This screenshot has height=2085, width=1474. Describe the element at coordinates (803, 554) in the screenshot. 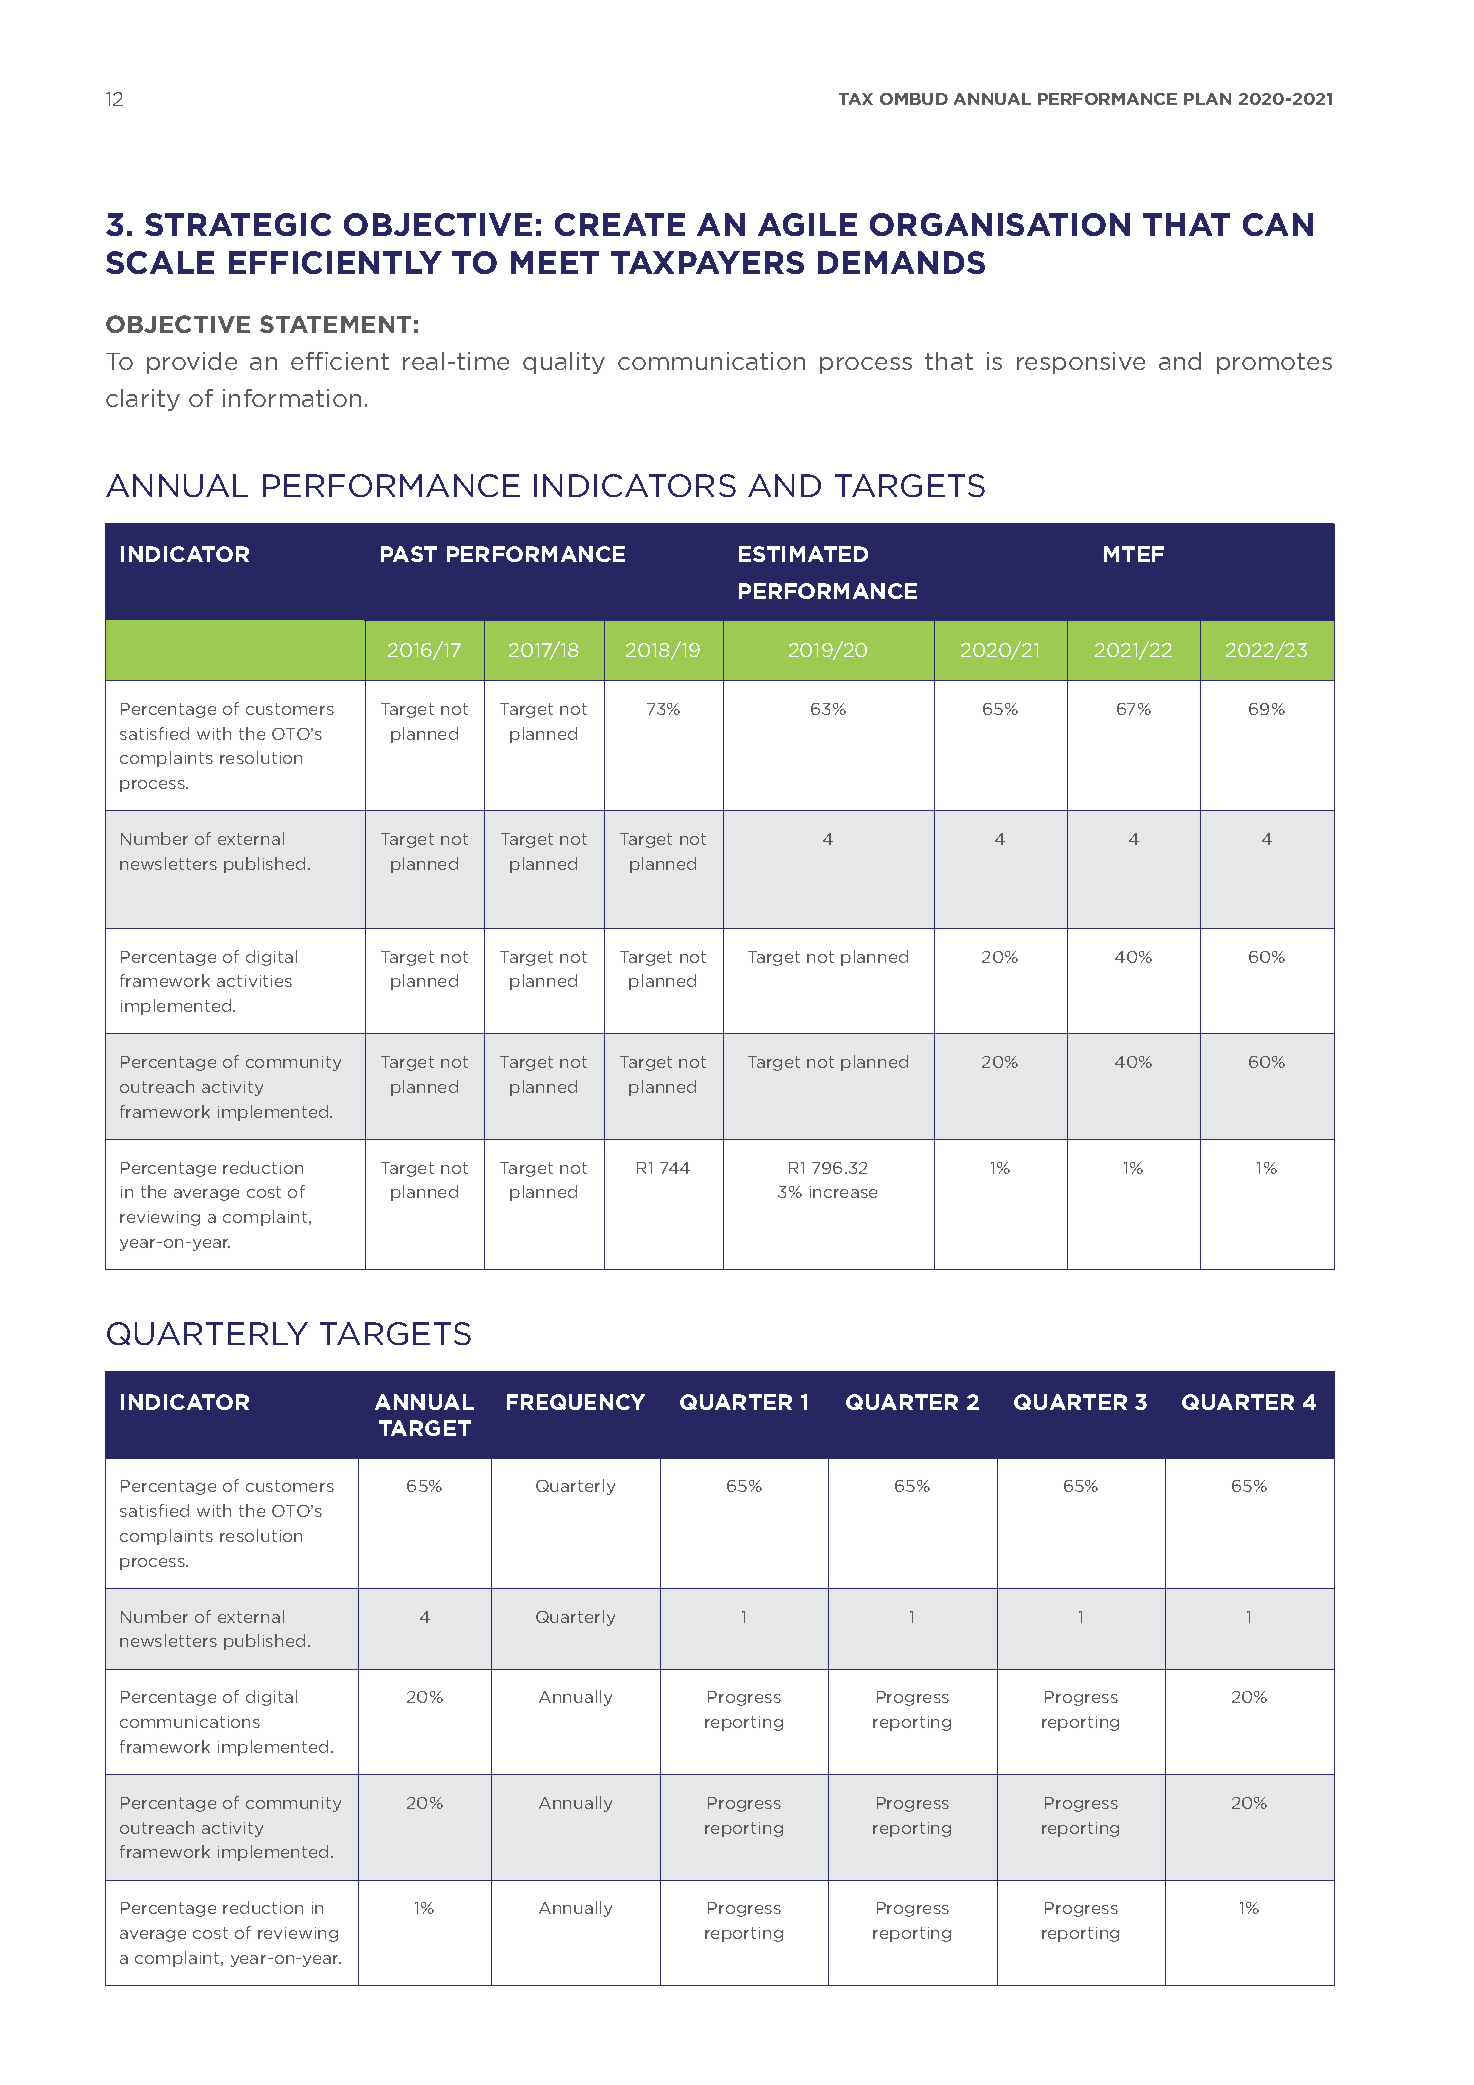

I see `ESTIMATED` at that location.
